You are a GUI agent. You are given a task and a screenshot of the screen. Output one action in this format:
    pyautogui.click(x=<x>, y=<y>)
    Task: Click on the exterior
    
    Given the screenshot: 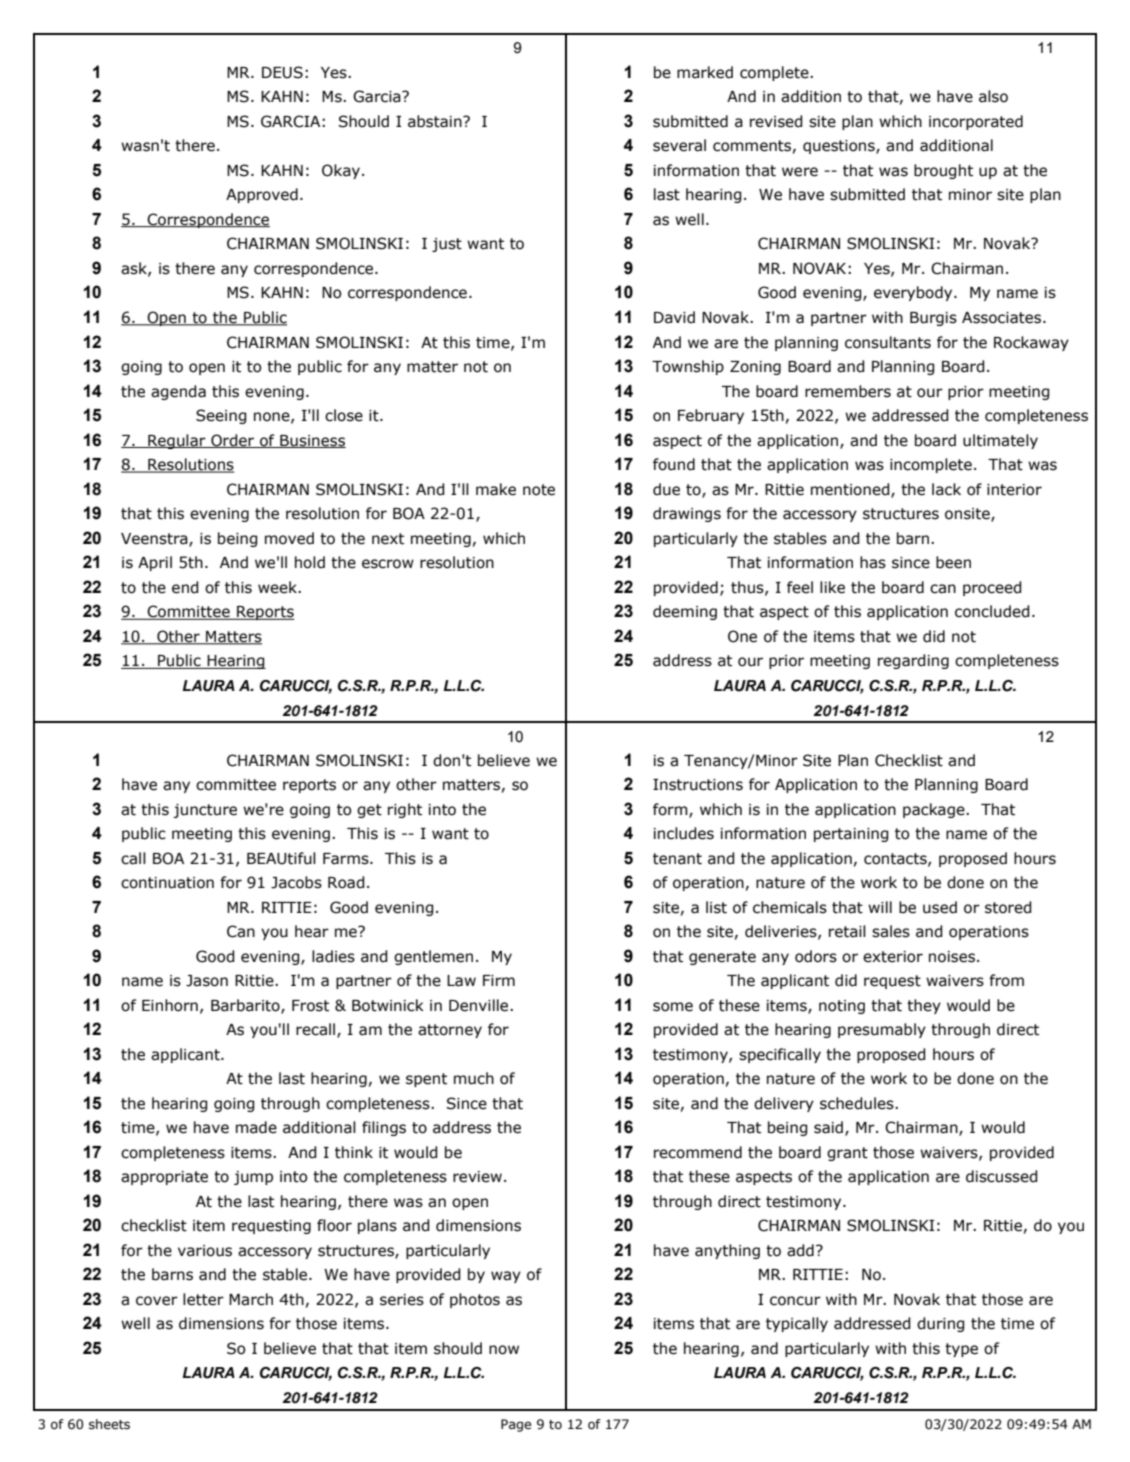 What is the action you would take?
    pyautogui.click(x=893, y=957)
